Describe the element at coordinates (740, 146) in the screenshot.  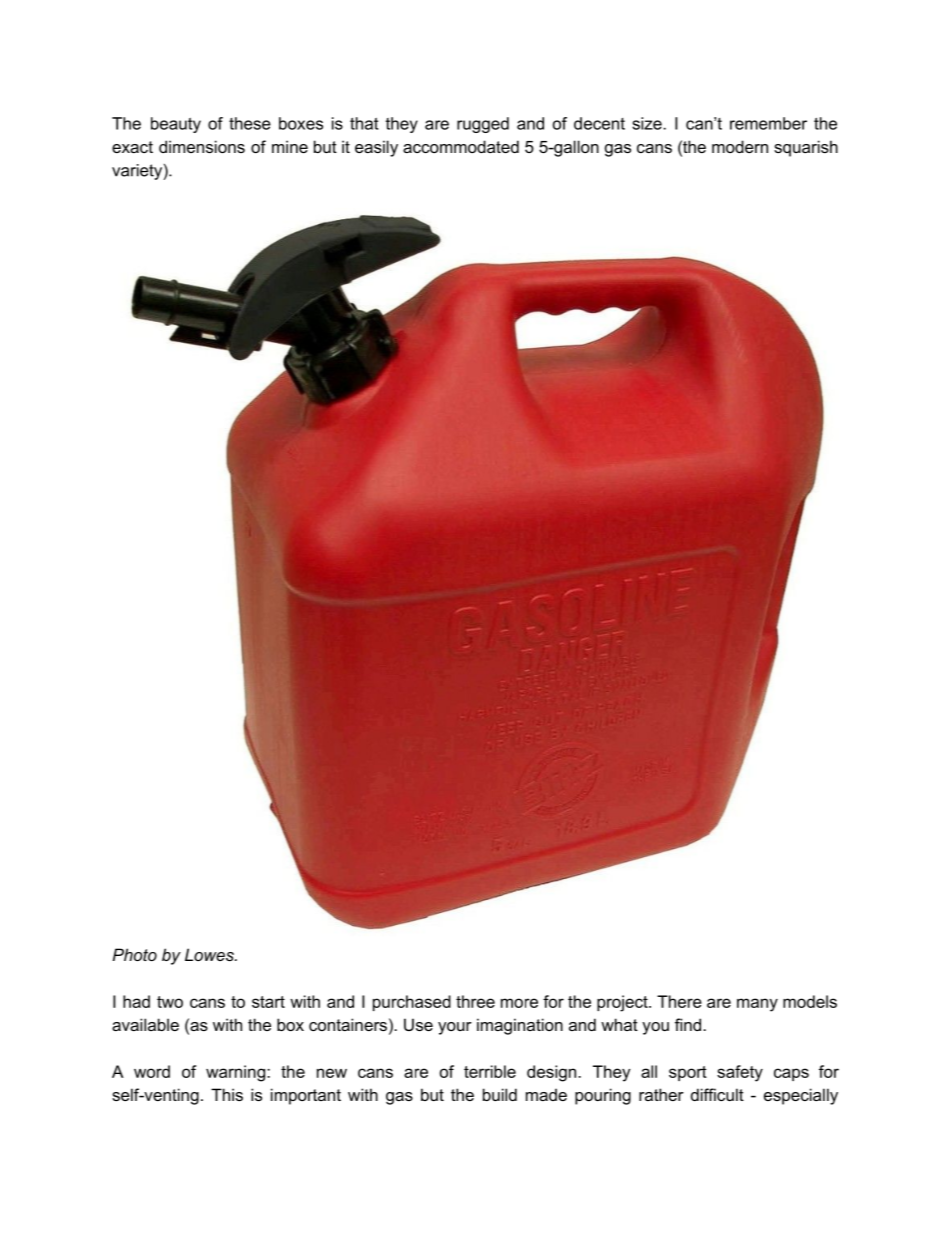
I see `modern` at that location.
